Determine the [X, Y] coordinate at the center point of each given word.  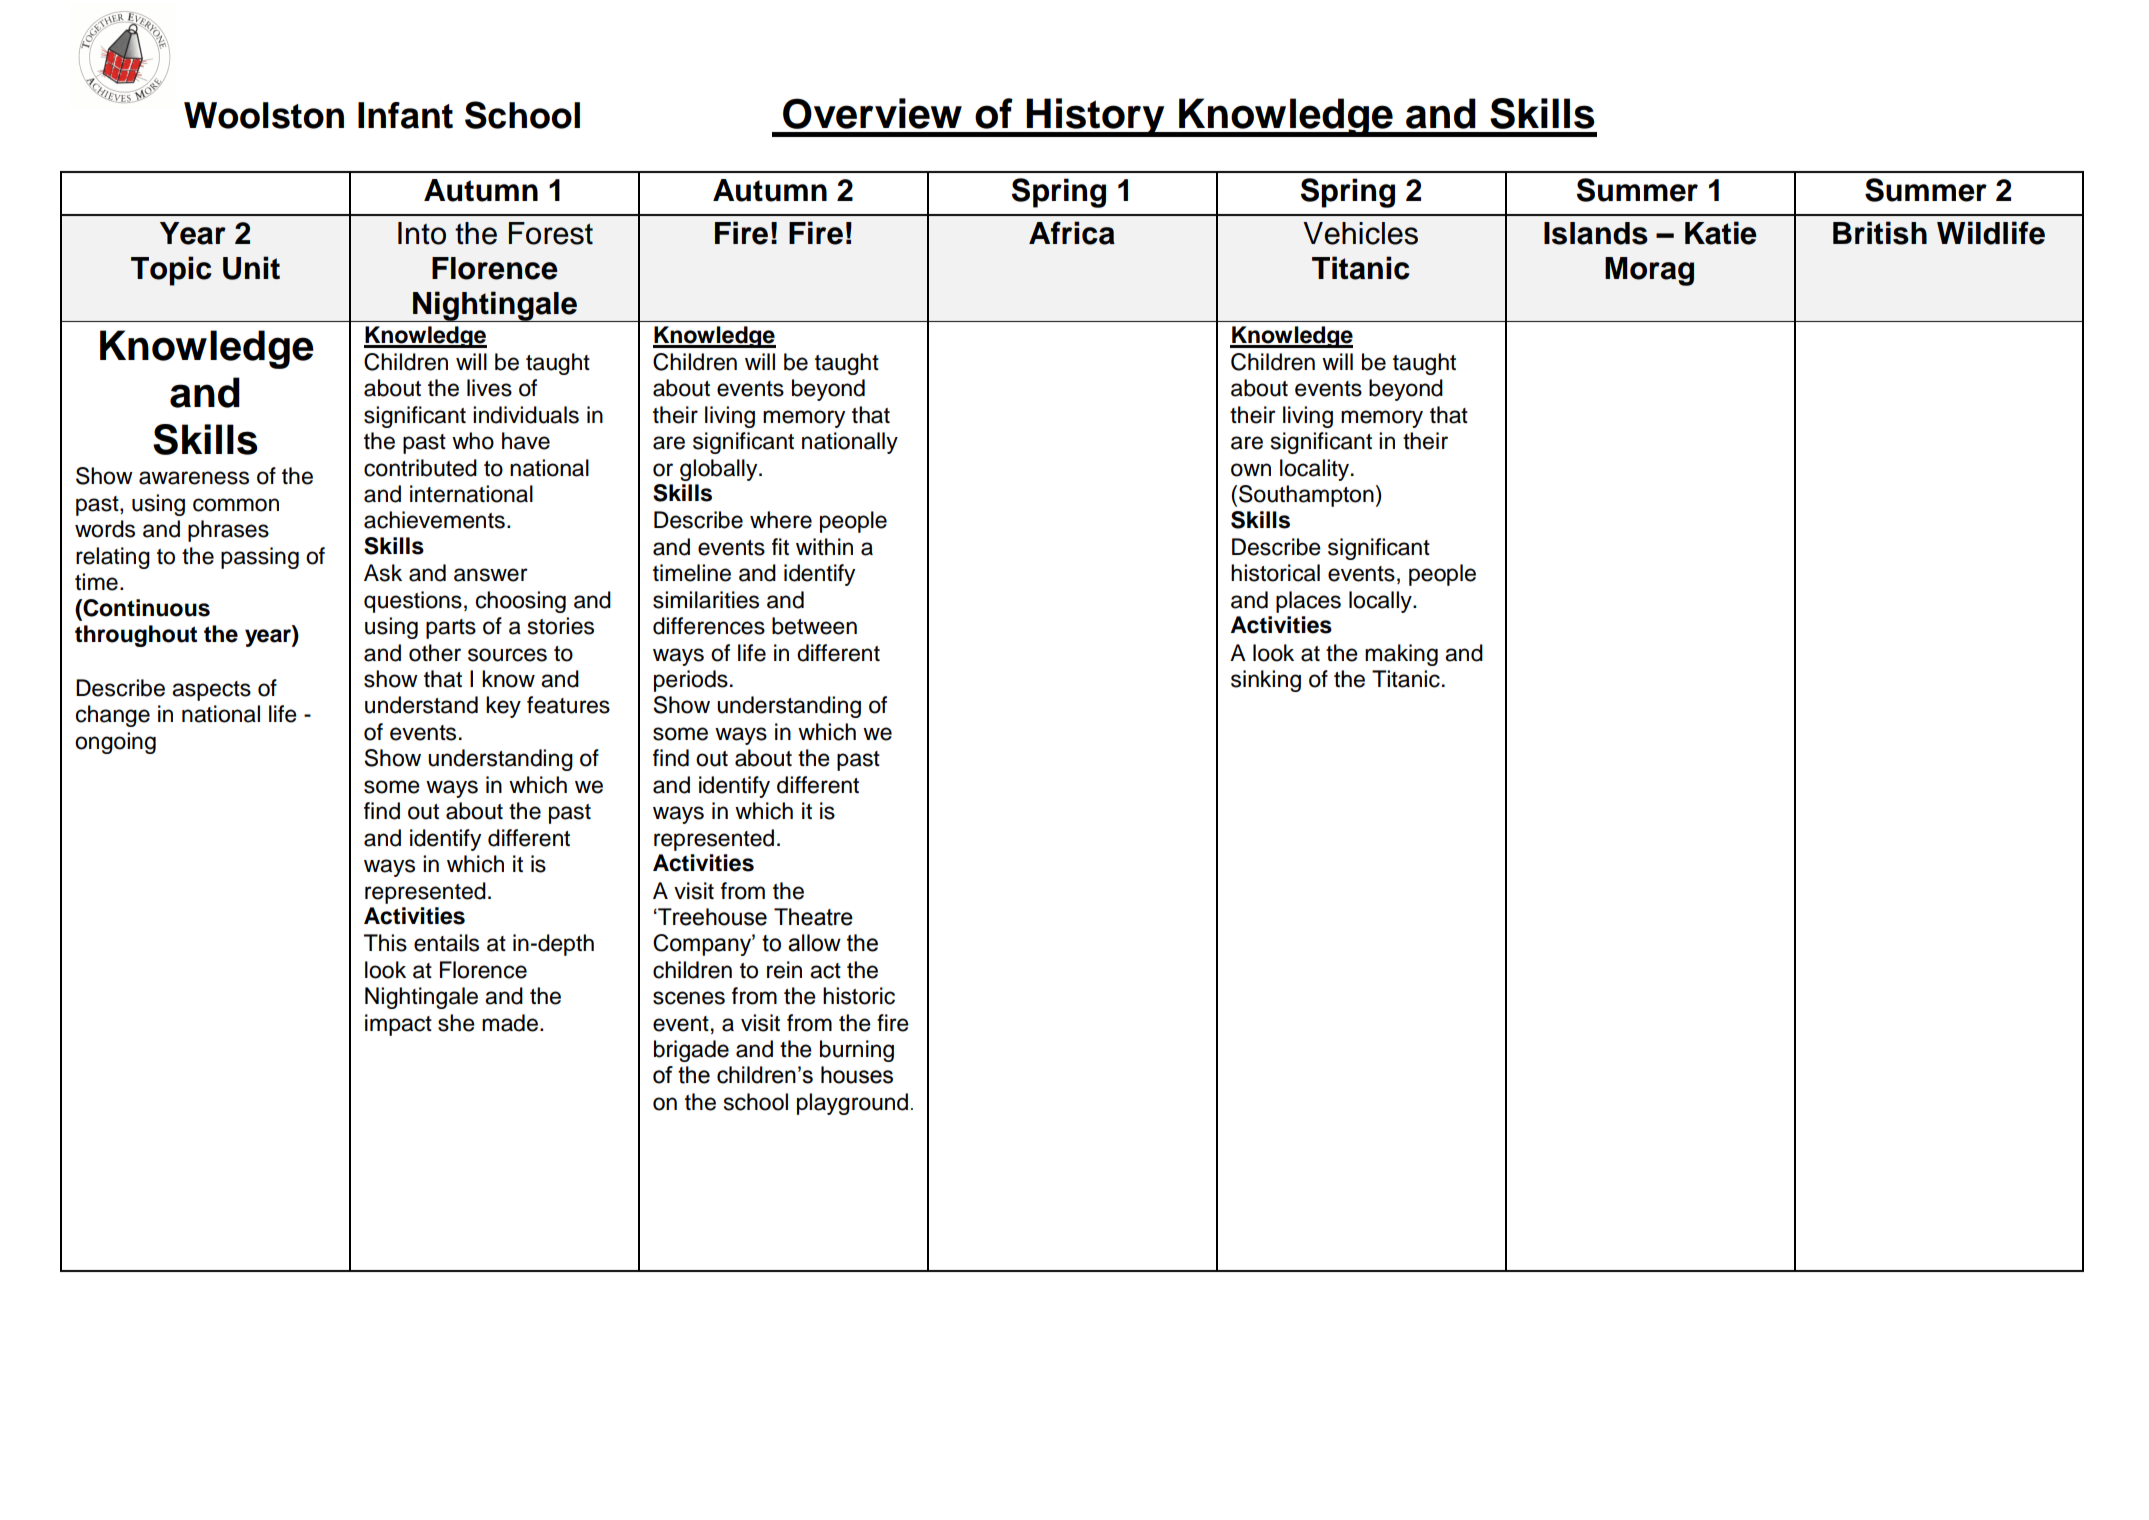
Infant [405, 115]
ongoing [115, 743]
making [1401, 655]
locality [1316, 470]
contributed [420, 468]
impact [398, 1025]
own [1251, 470]
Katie [1721, 233]
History [1096, 117]
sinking [1266, 681]
